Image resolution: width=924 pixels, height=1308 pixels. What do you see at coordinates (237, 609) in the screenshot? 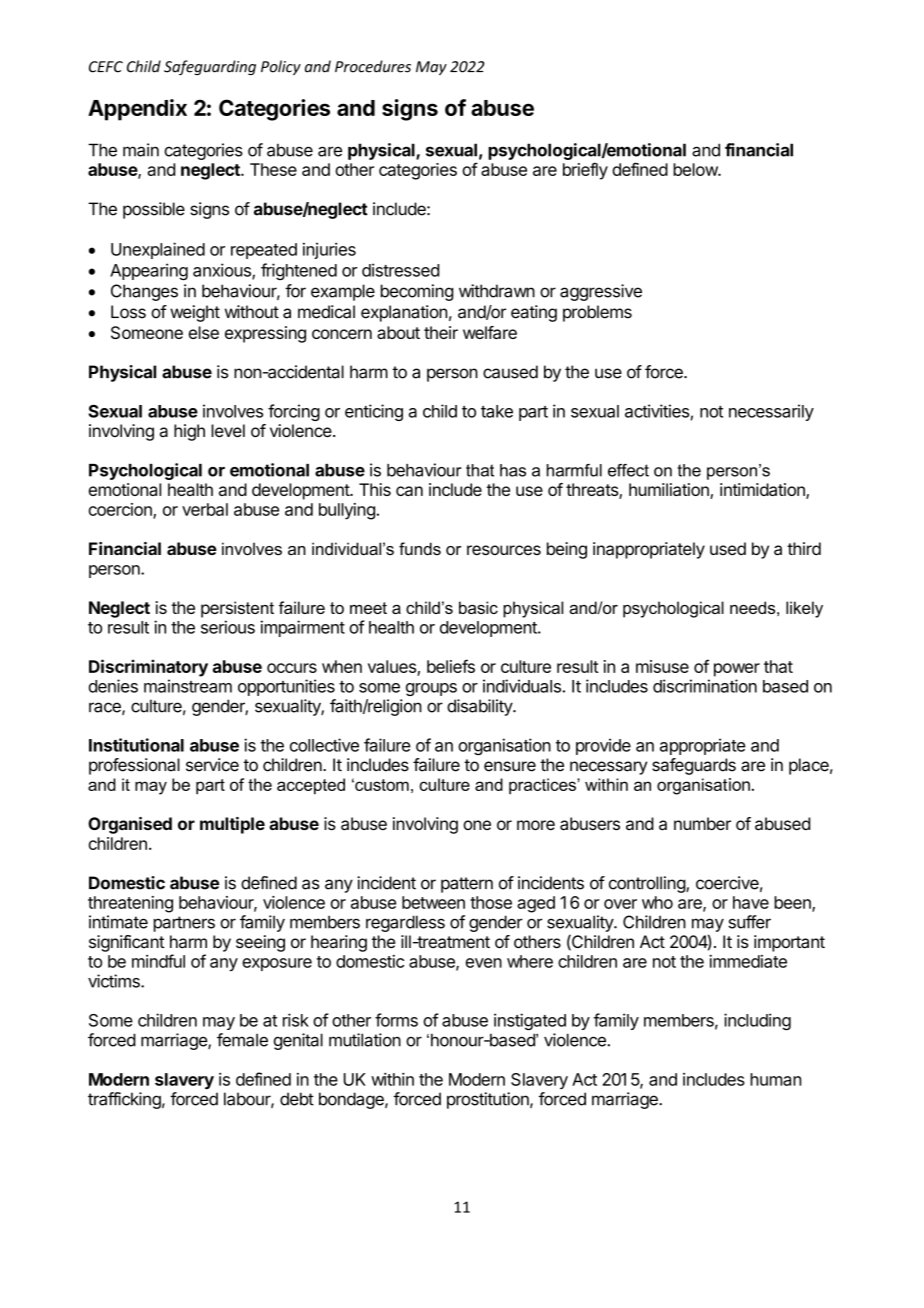
I see `persistent` at bounding box center [237, 609].
